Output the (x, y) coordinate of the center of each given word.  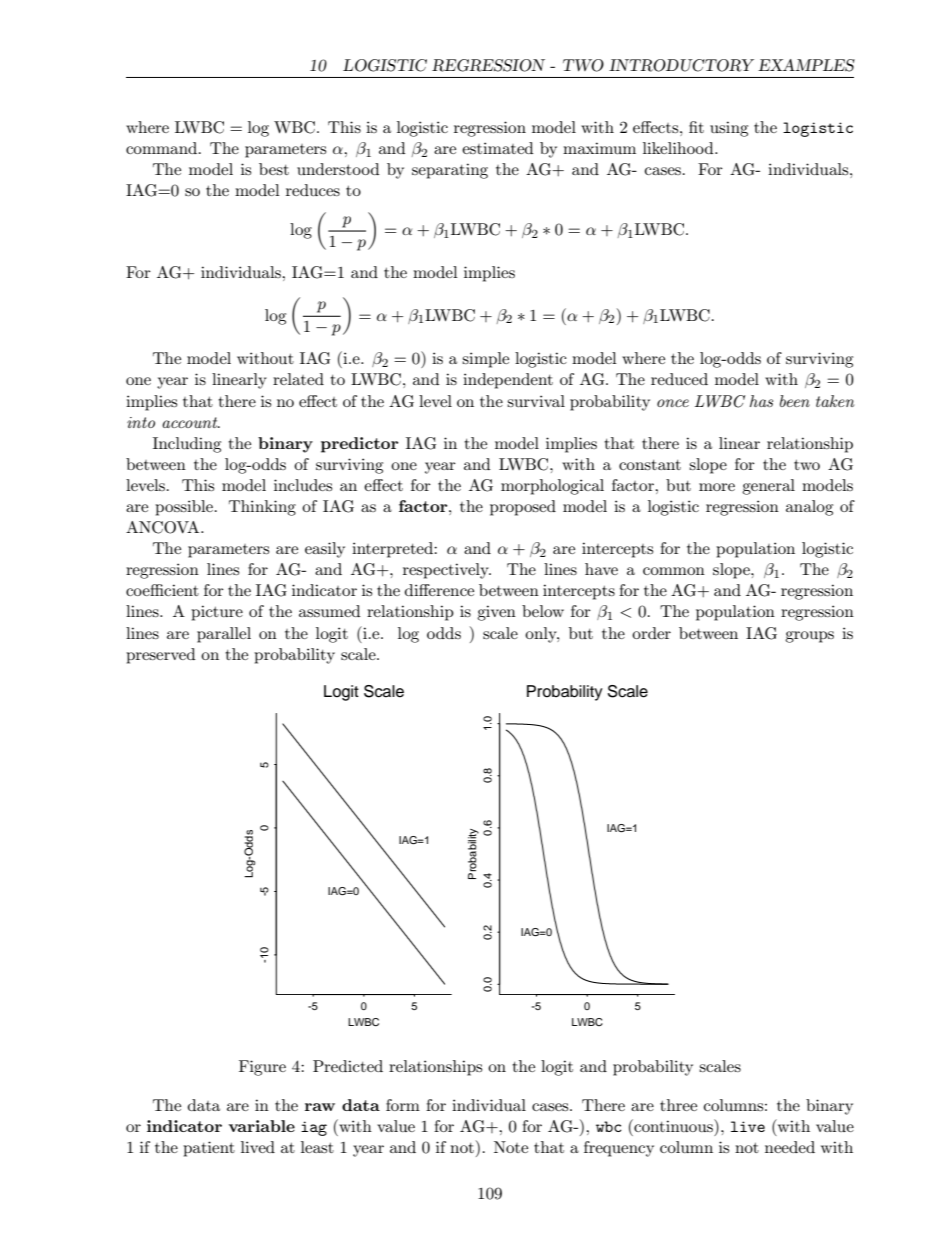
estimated (498, 148)
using (729, 129)
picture (217, 613)
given (496, 613)
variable (262, 1126)
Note (511, 1147)
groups (809, 637)
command (163, 148)
